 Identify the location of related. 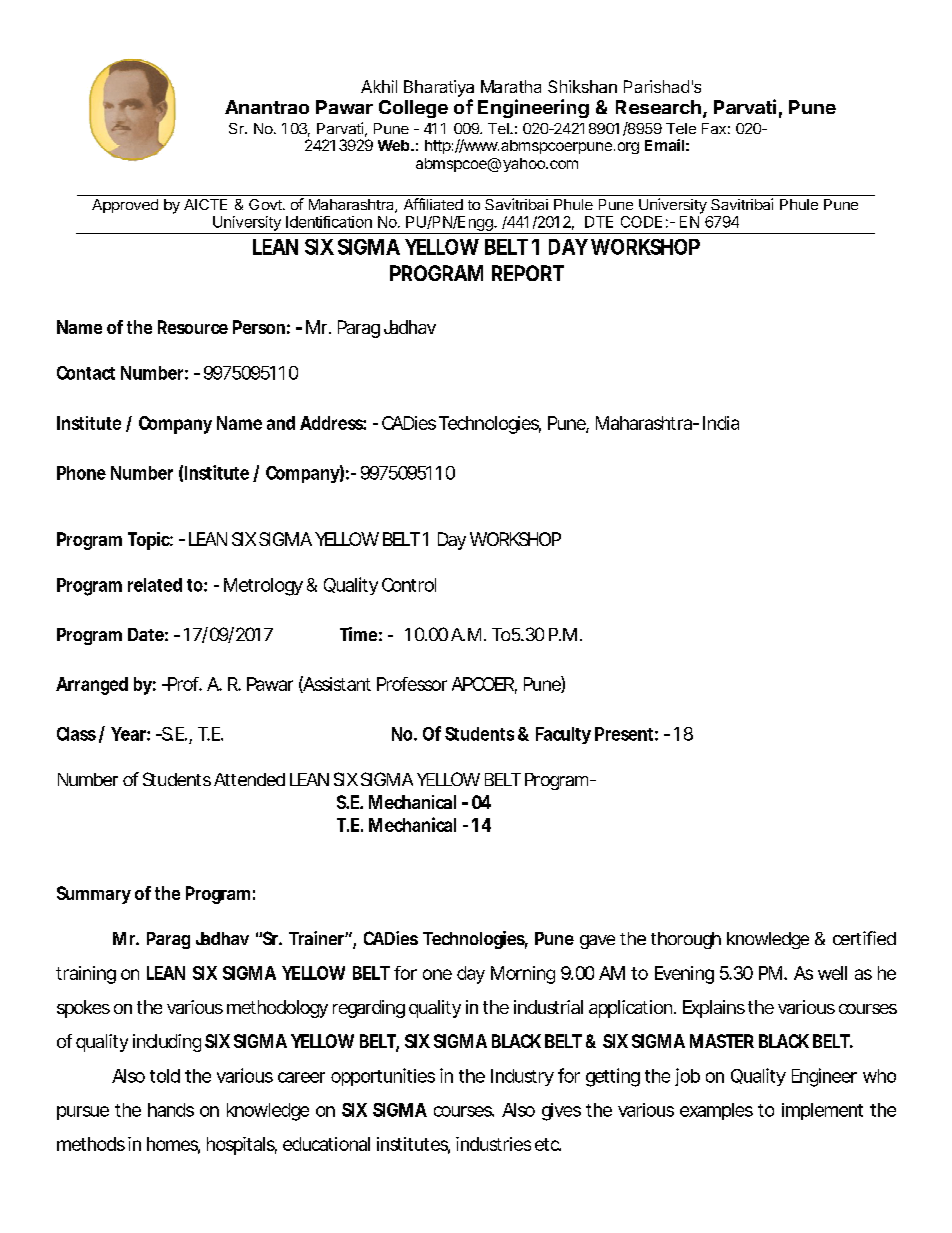
(155, 585).
